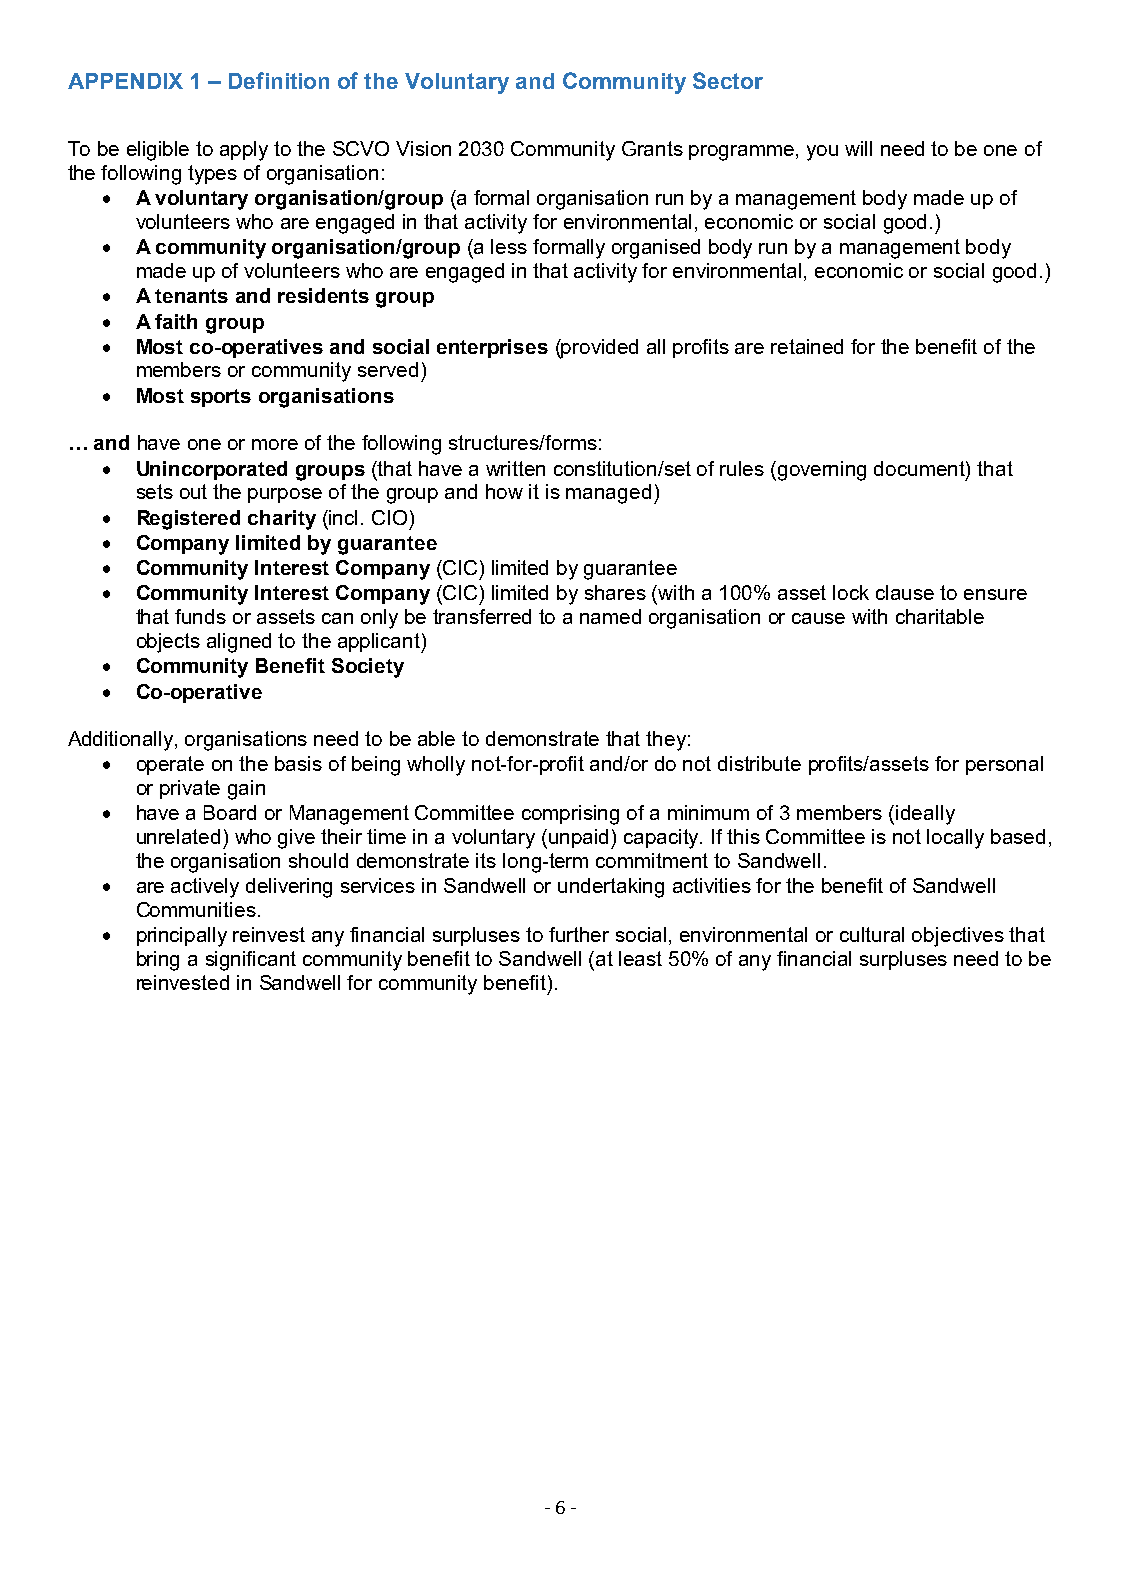  I want to click on retained, so click(807, 346).
